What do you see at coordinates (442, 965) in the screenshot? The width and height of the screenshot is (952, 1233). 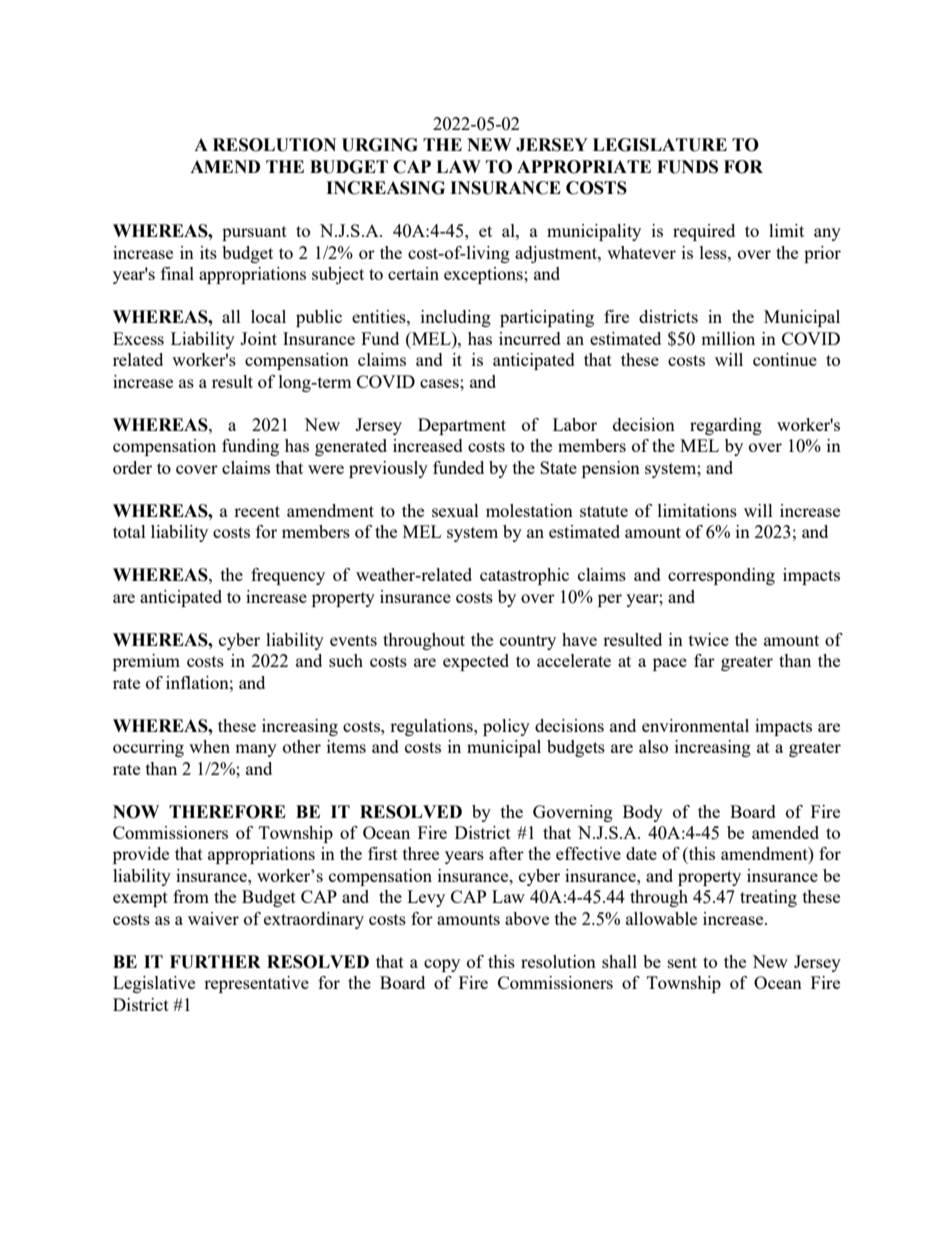 I see `copy` at bounding box center [442, 965].
